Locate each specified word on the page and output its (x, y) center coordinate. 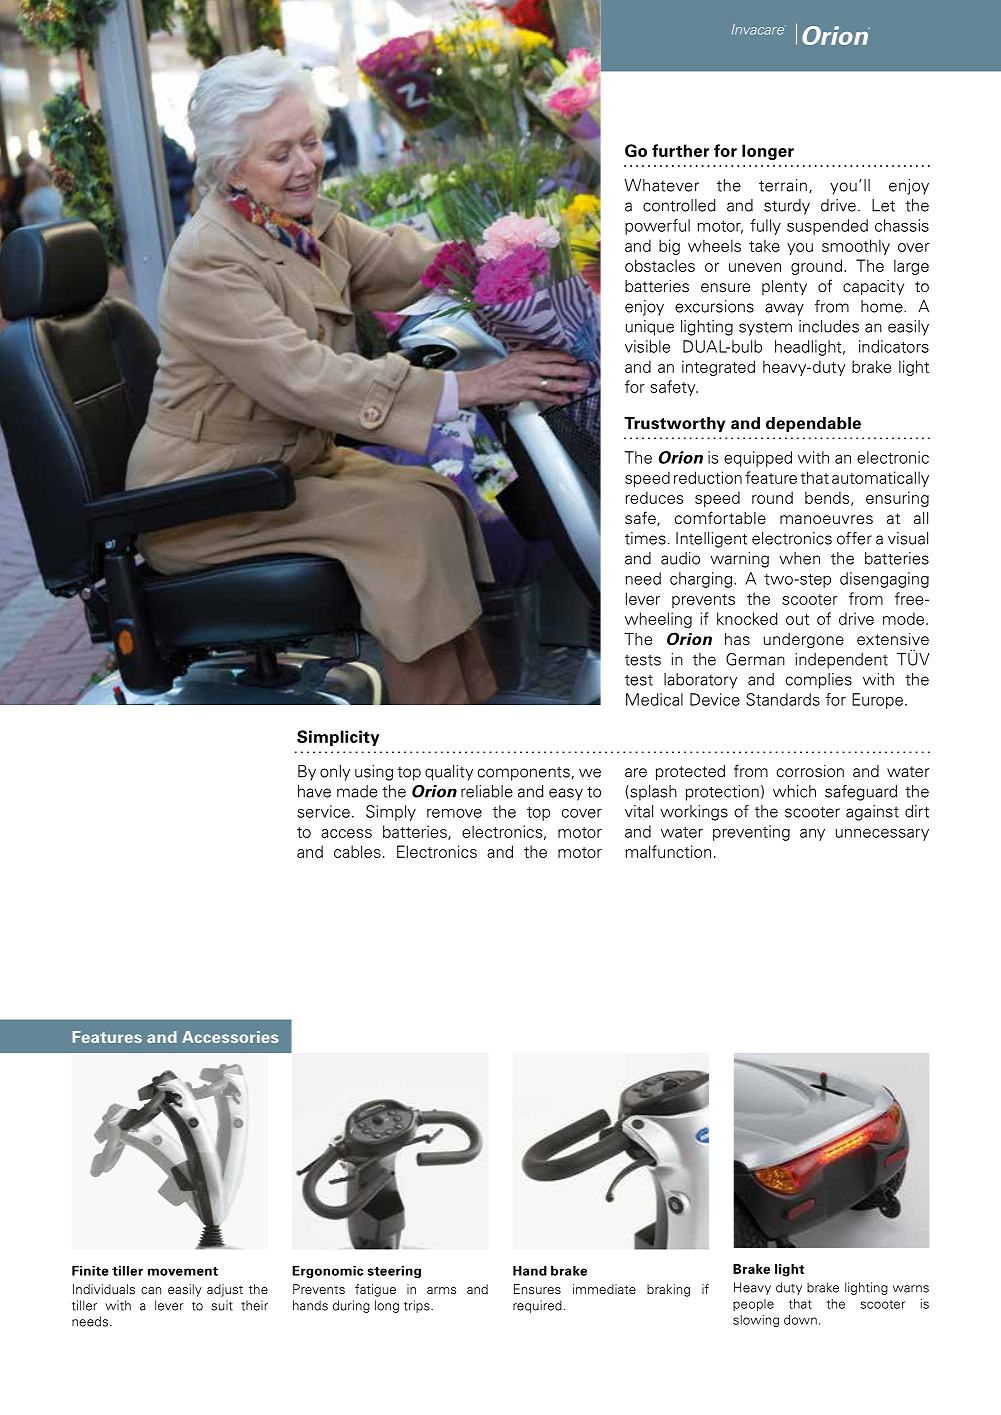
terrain (783, 185)
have (314, 791)
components (524, 774)
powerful (657, 227)
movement (183, 1271)
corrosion (810, 771)
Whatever (662, 185)
